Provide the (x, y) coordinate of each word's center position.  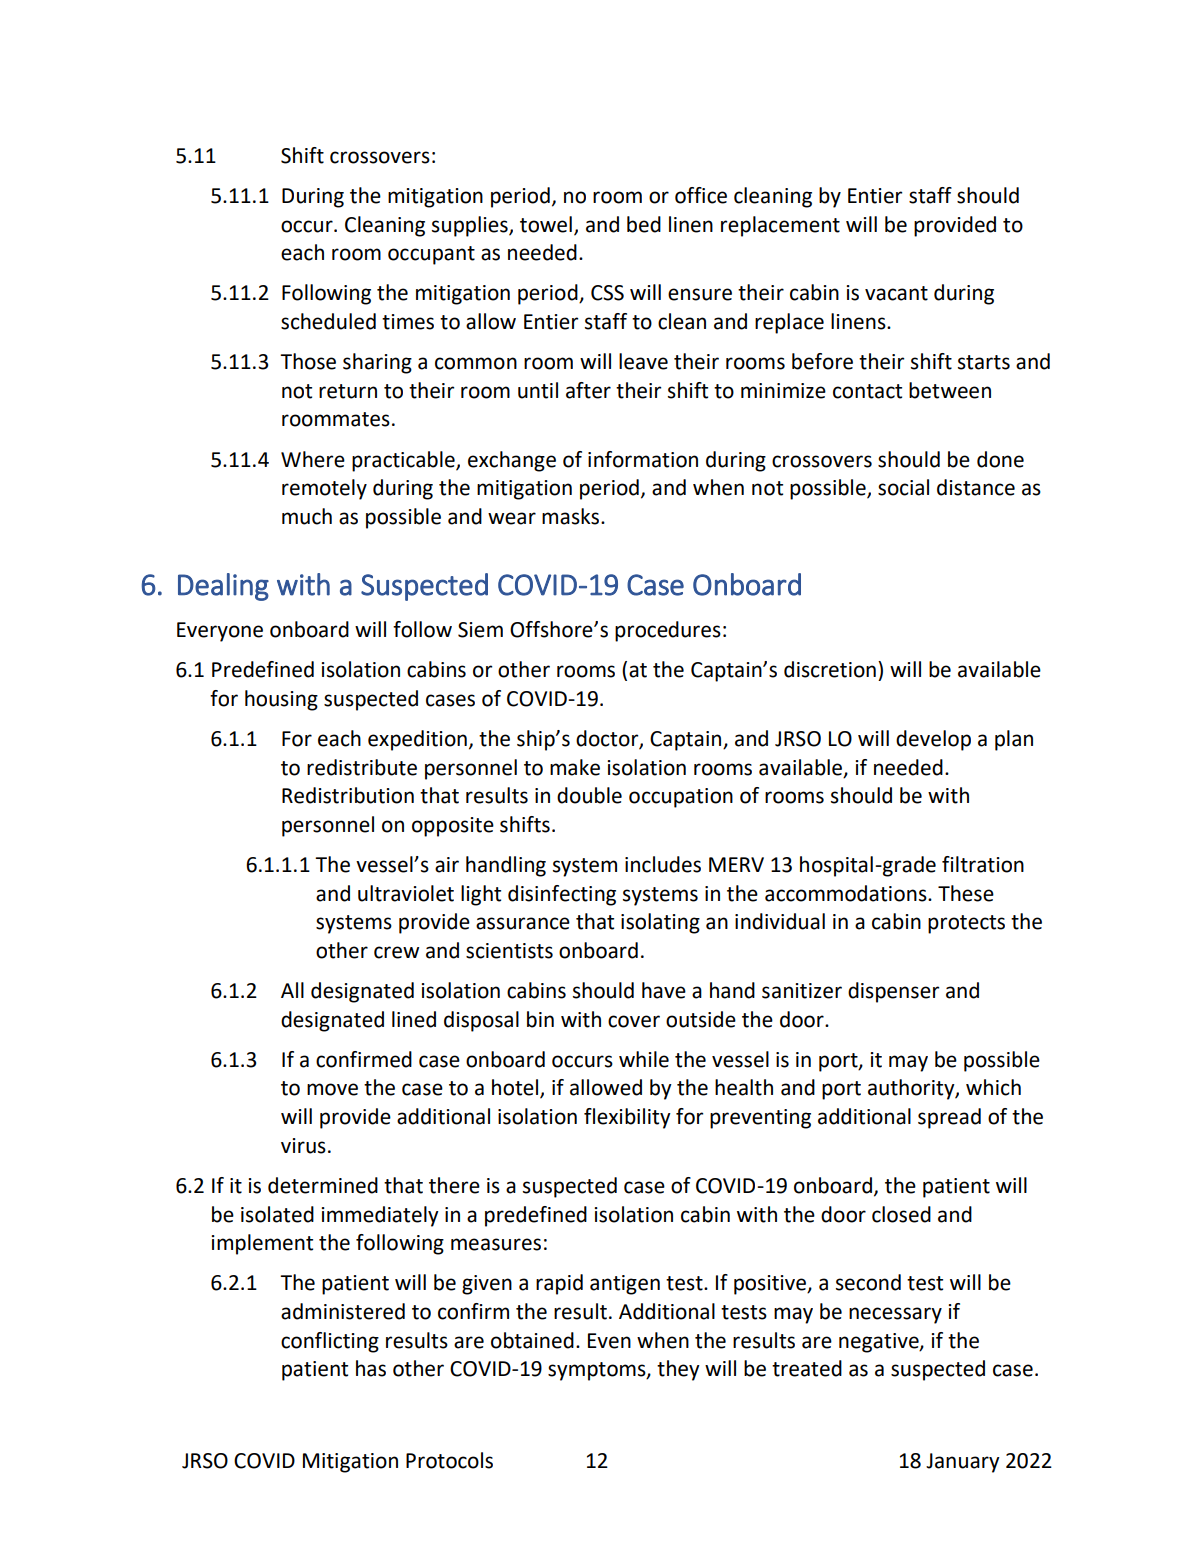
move (332, 1089)
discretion (830, 669)
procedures (668, 631)
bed (644, 224)
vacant (896, 293)
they (678, 1370)
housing (281, 700)
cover (634, 1021)
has (371, 1368)
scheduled (328, 321)
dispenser (893, 992)
